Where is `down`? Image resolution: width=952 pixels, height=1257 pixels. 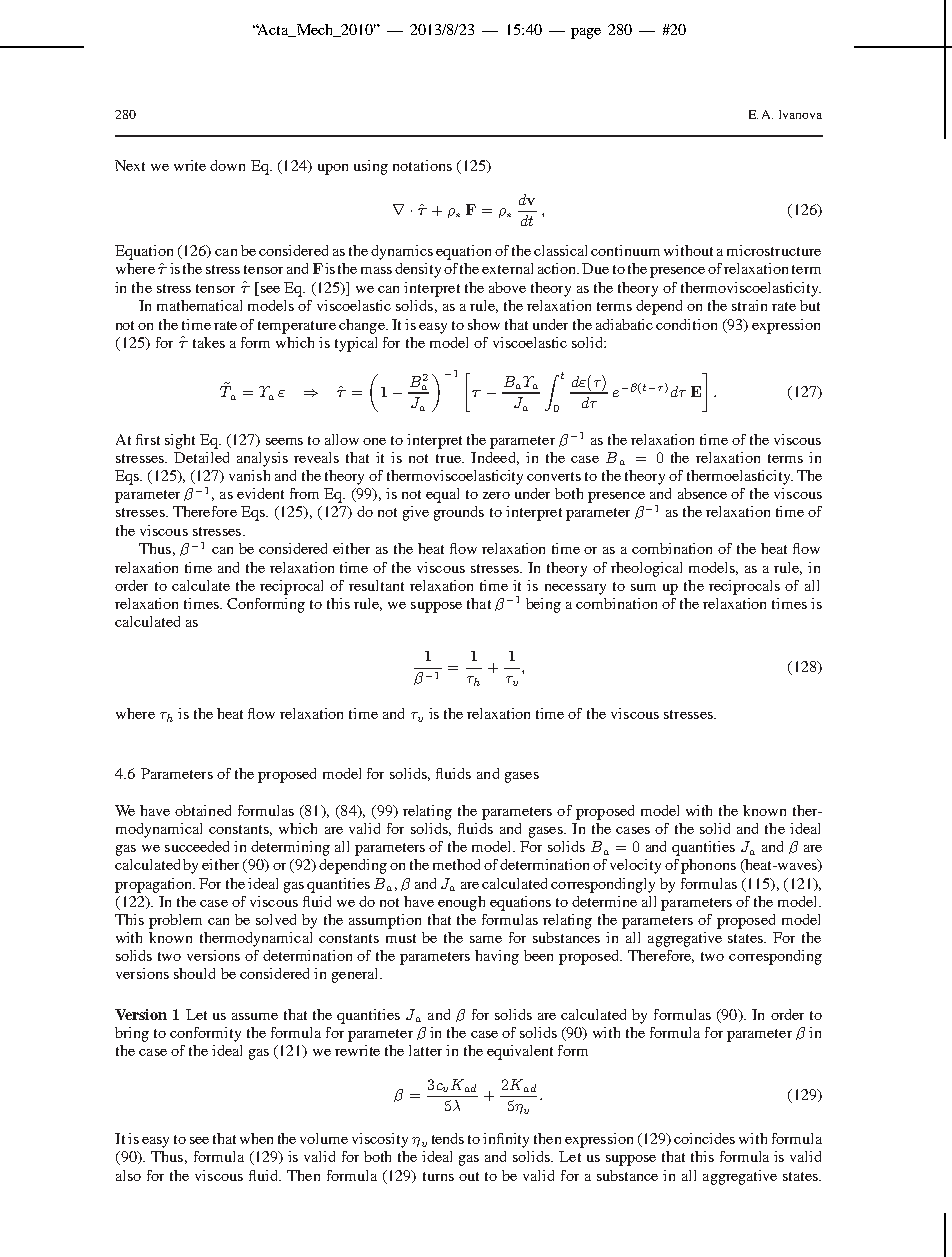
down is located at coordinates (227, 165).
